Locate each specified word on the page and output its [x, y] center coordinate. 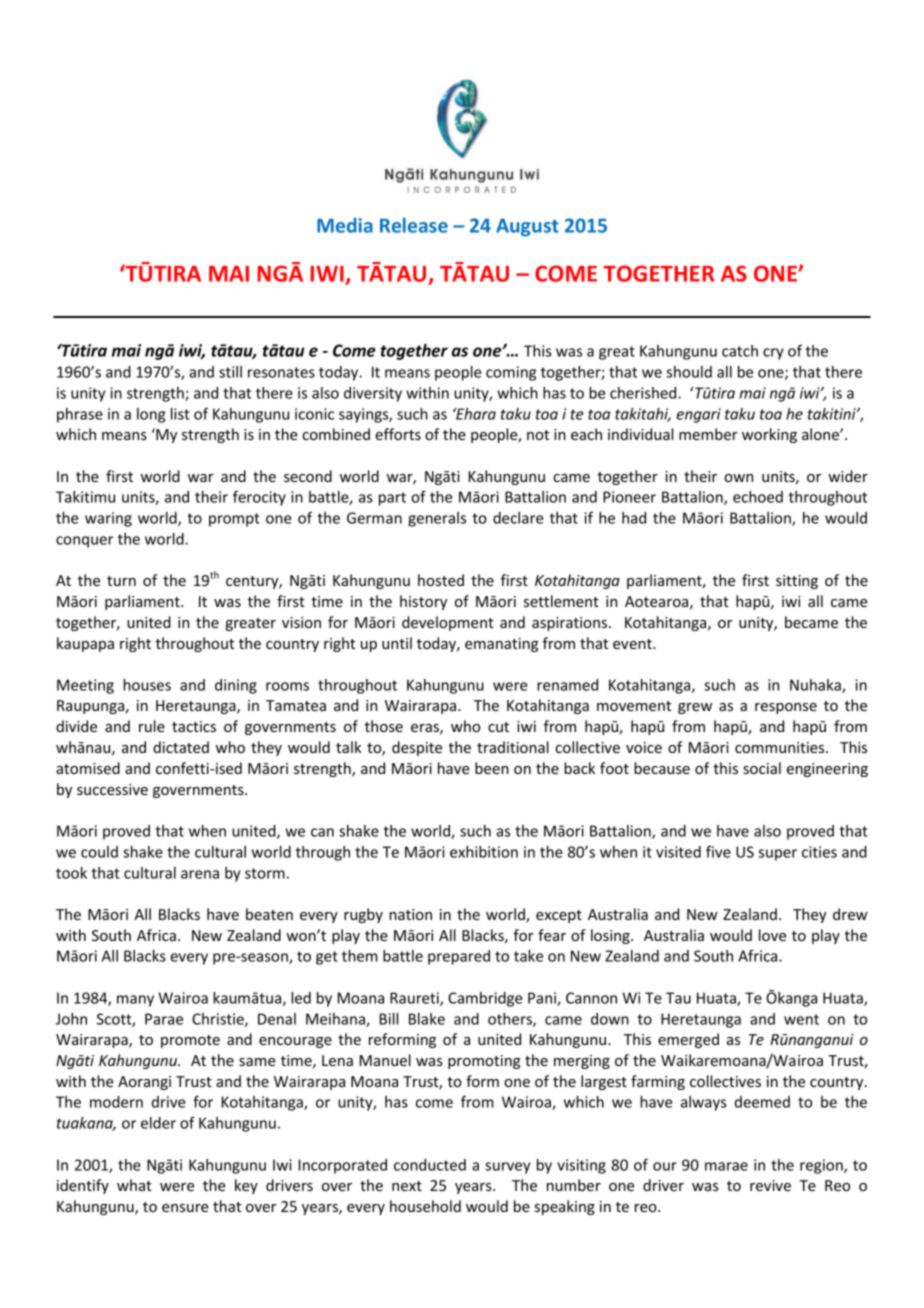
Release [414, 225]
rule [152, 726]
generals [437, 519]
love [772, 935]
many [135, 1001]
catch [740, 351]
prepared [459, 957]
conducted [430, 1165]
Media [345, 225]
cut [498, 727]
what [134, 1185]
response [786, 708]
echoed [758, 497]
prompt [234, 520]
